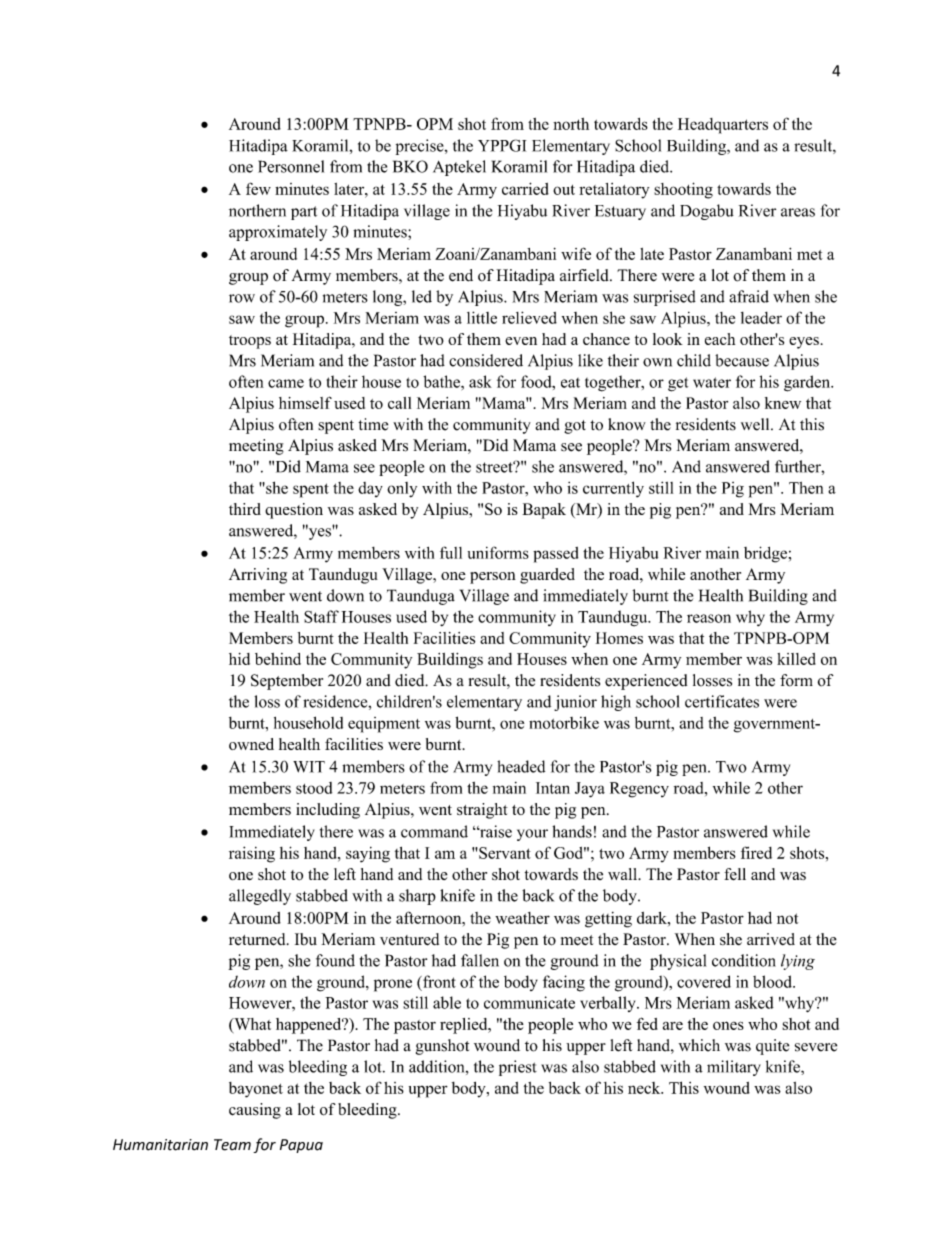 The height and width of the screenshot is (1233, 952). I want to click on few, so click(258, 188).
